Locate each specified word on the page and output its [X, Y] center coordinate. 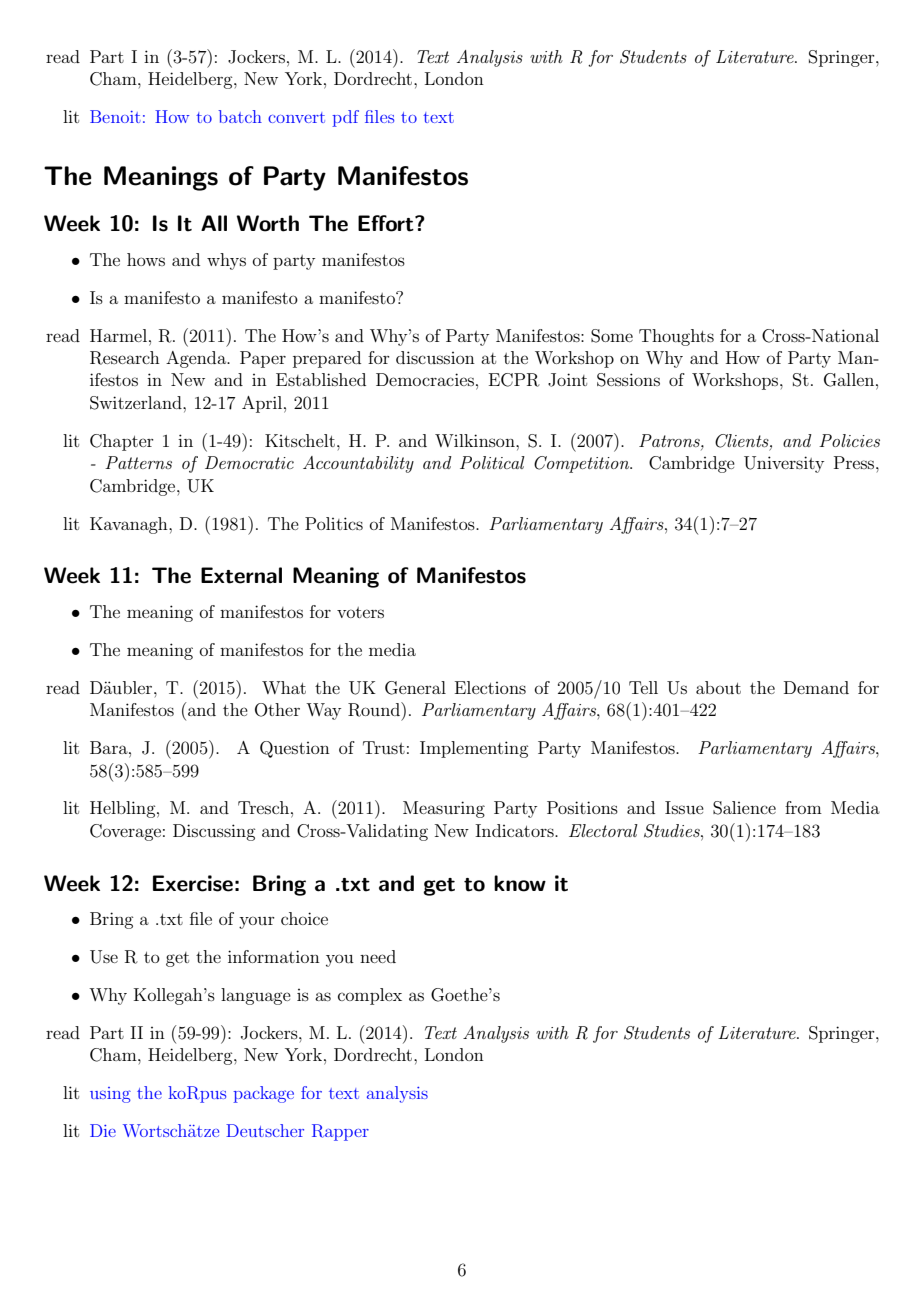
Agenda [197, 359]
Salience [744, 808]
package [263, 1094]
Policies [849, 440]
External [241, 575]
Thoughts [676, 337]
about [718, 687]
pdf [345, 118]
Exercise [193, 883]
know [520, 883]
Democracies [425, 379]
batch [240, 116]
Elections [490, 687]
